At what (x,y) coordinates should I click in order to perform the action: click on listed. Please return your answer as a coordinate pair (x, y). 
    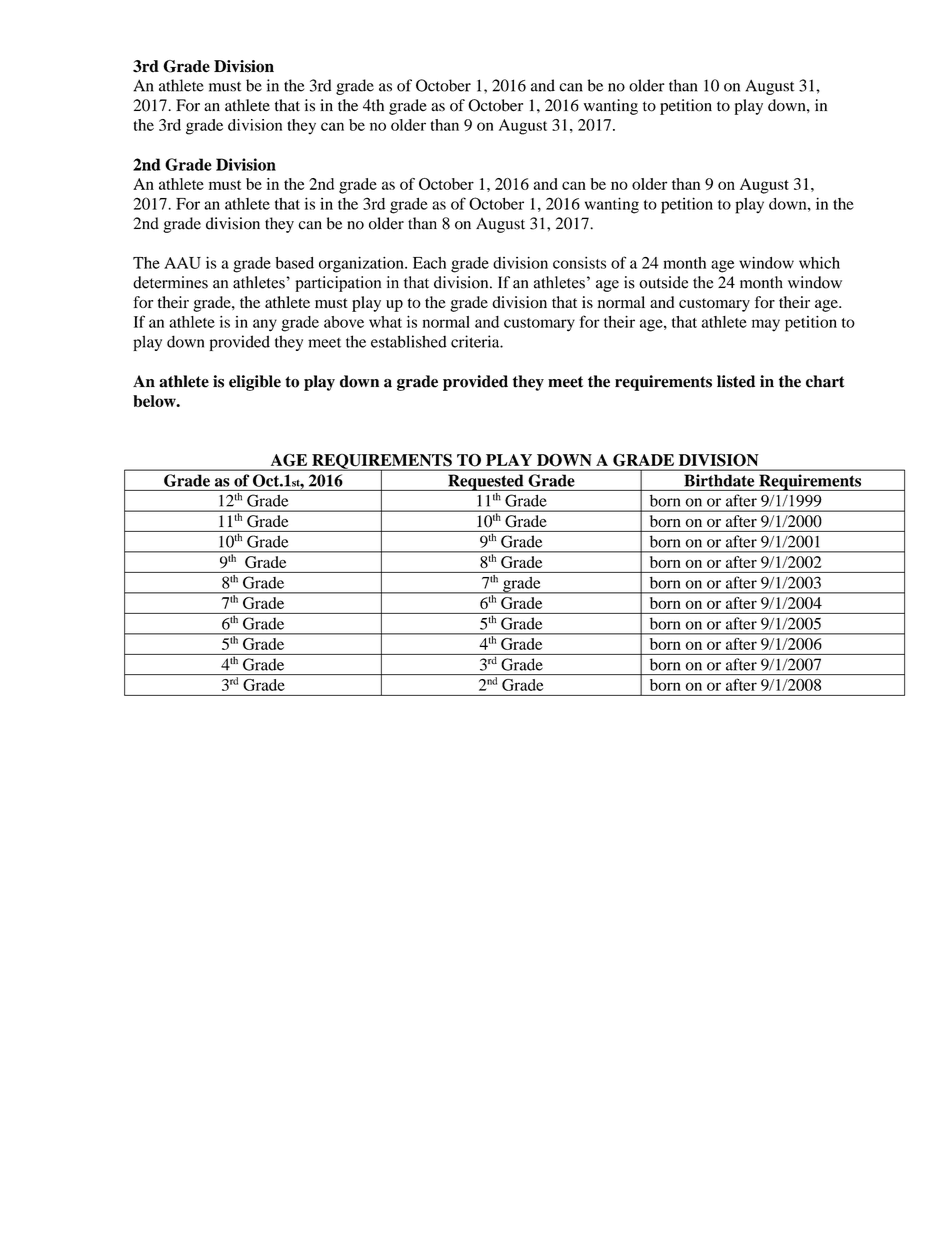
    Looking at the image, I should click on (736, 381).
